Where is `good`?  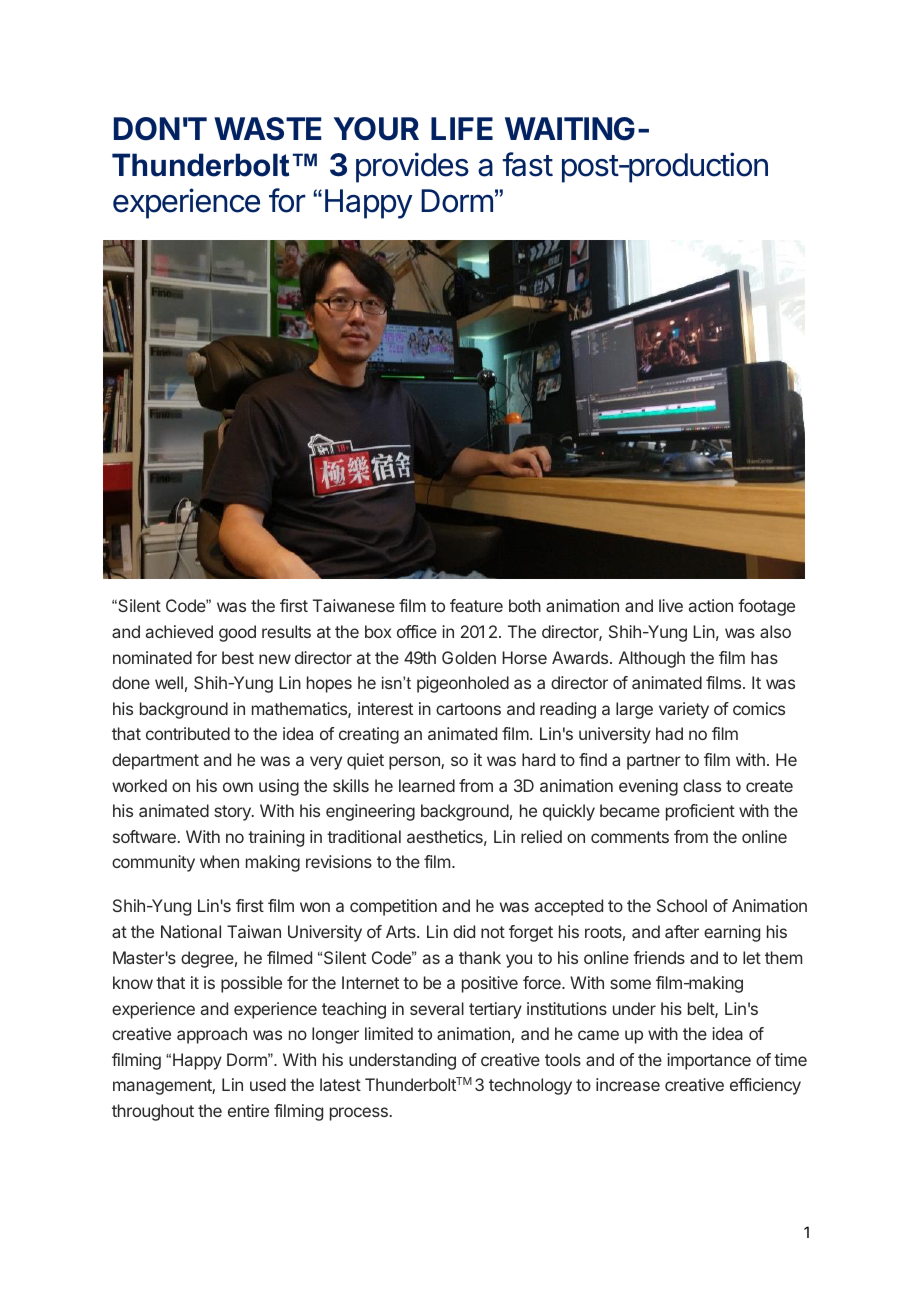
good is located at coordinates (237, 633).
